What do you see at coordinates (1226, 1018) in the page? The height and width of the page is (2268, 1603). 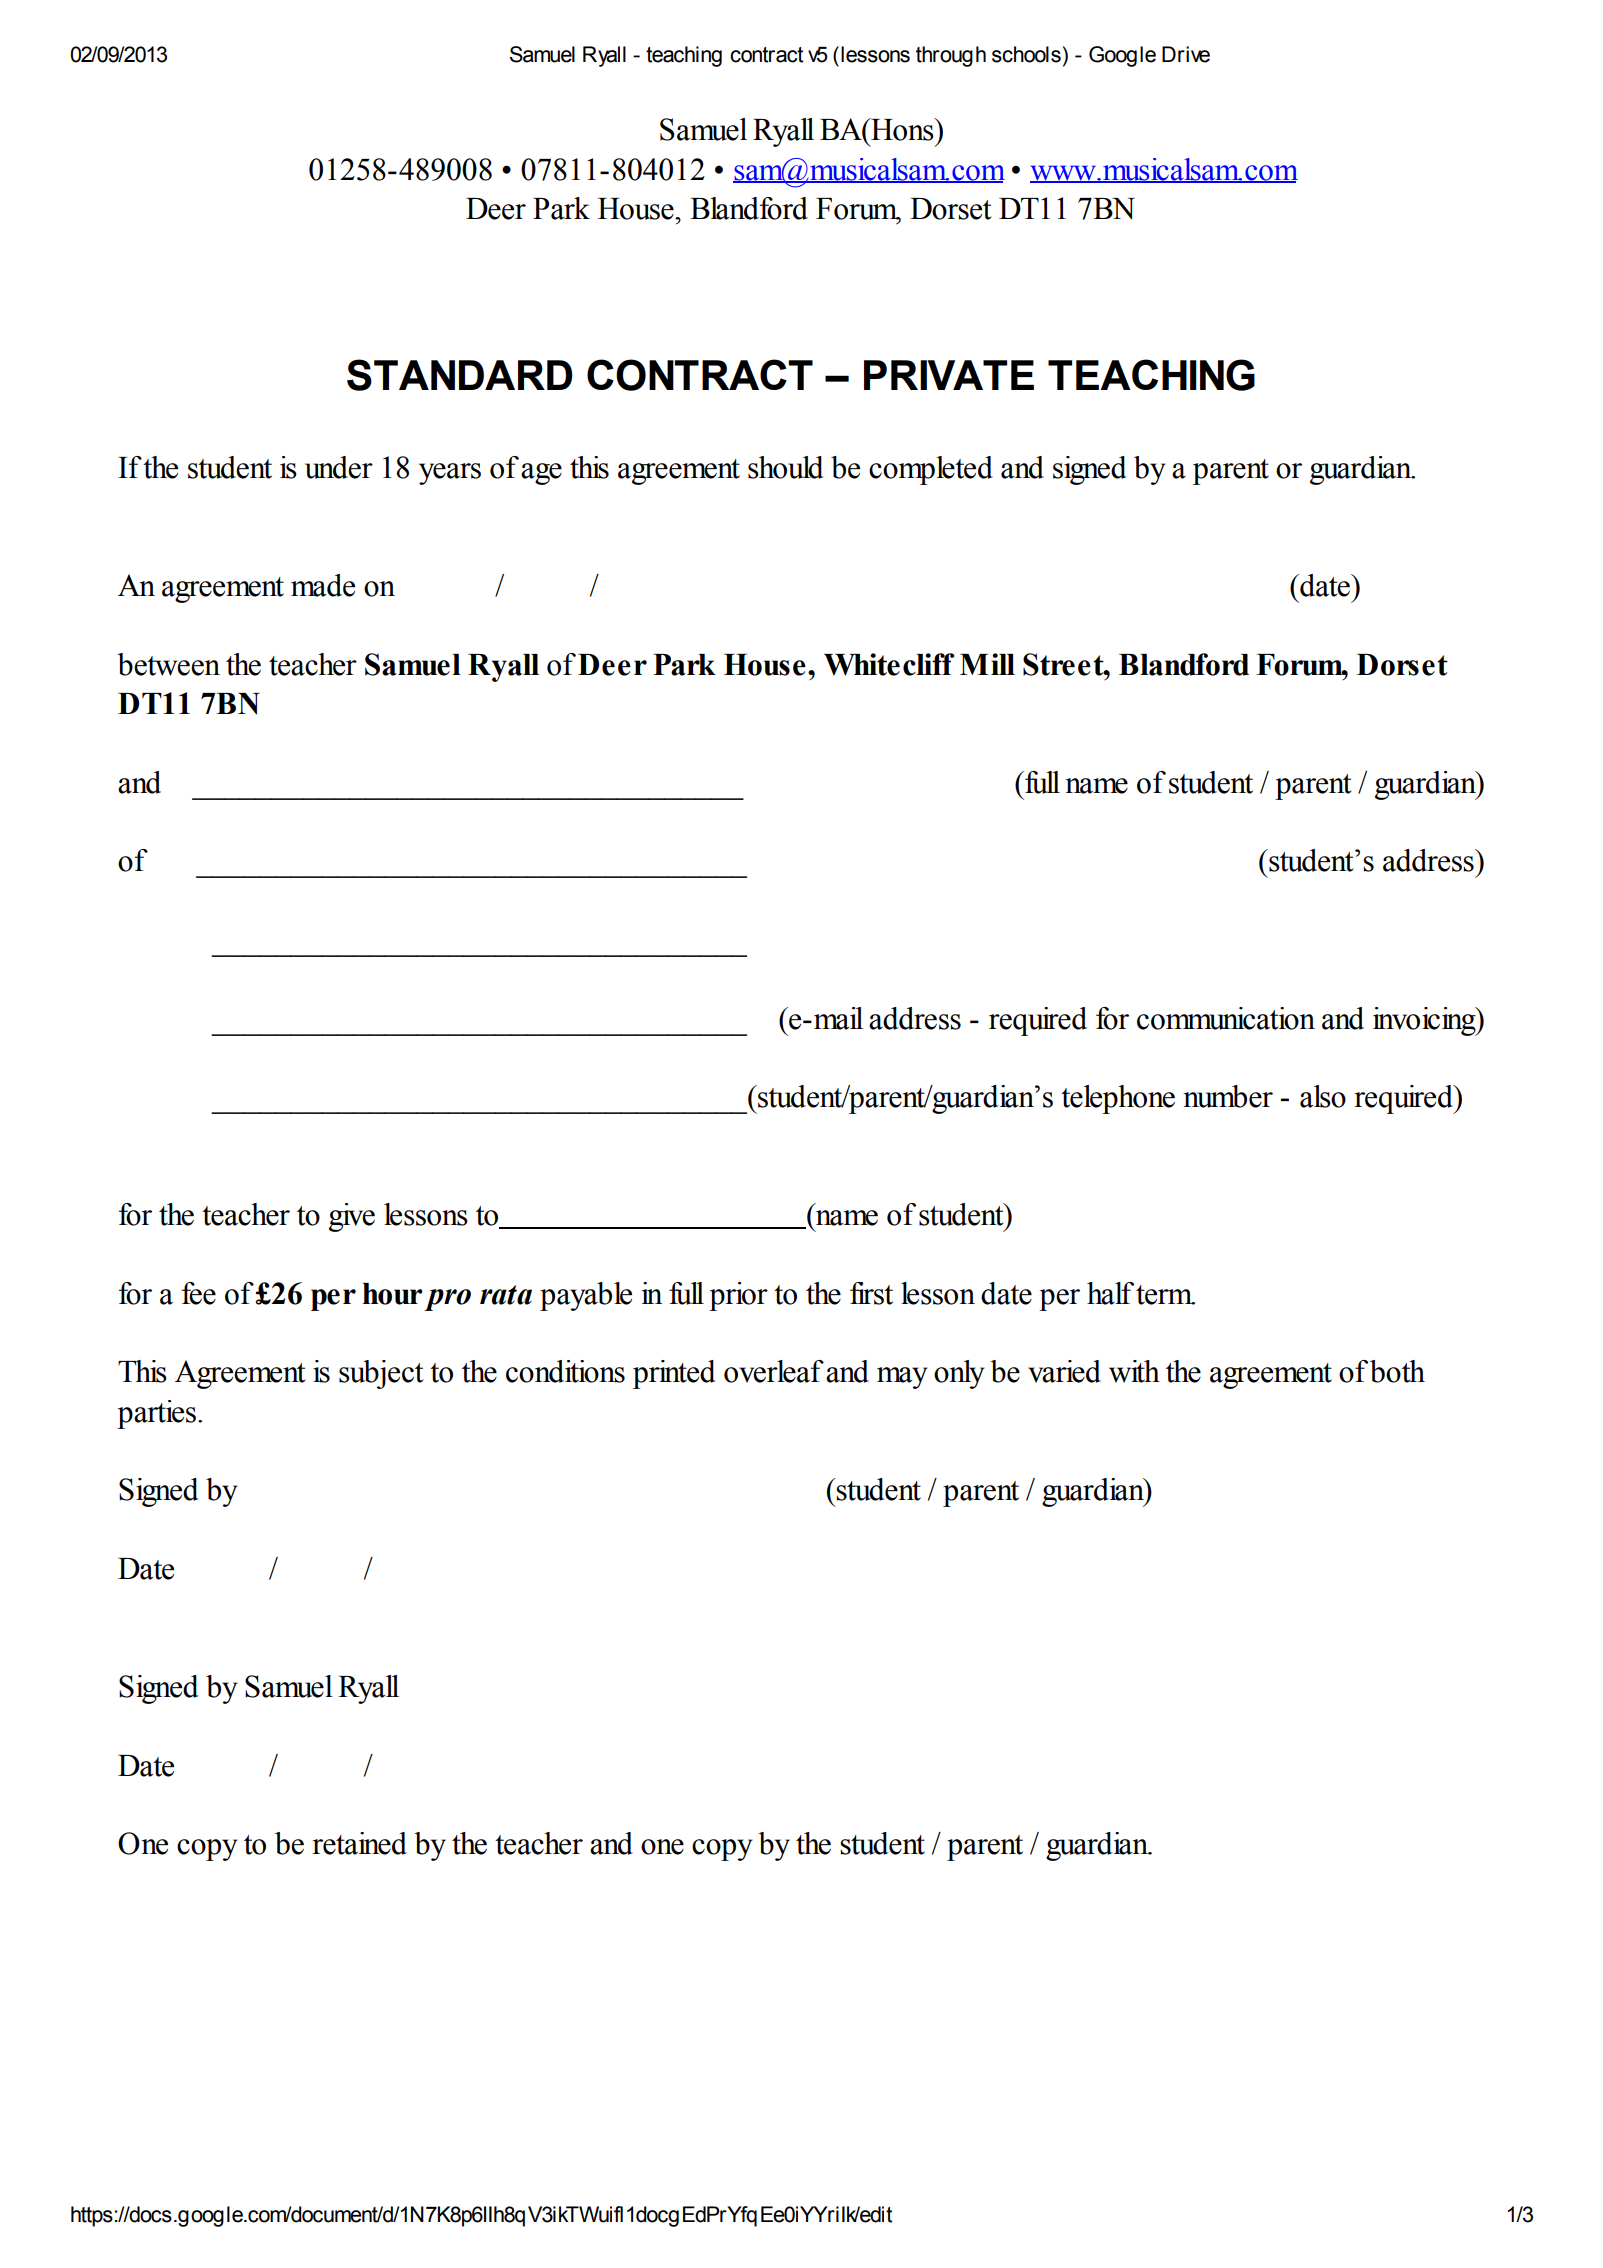 I see `communication` at bounding box center [1226, 1018].
